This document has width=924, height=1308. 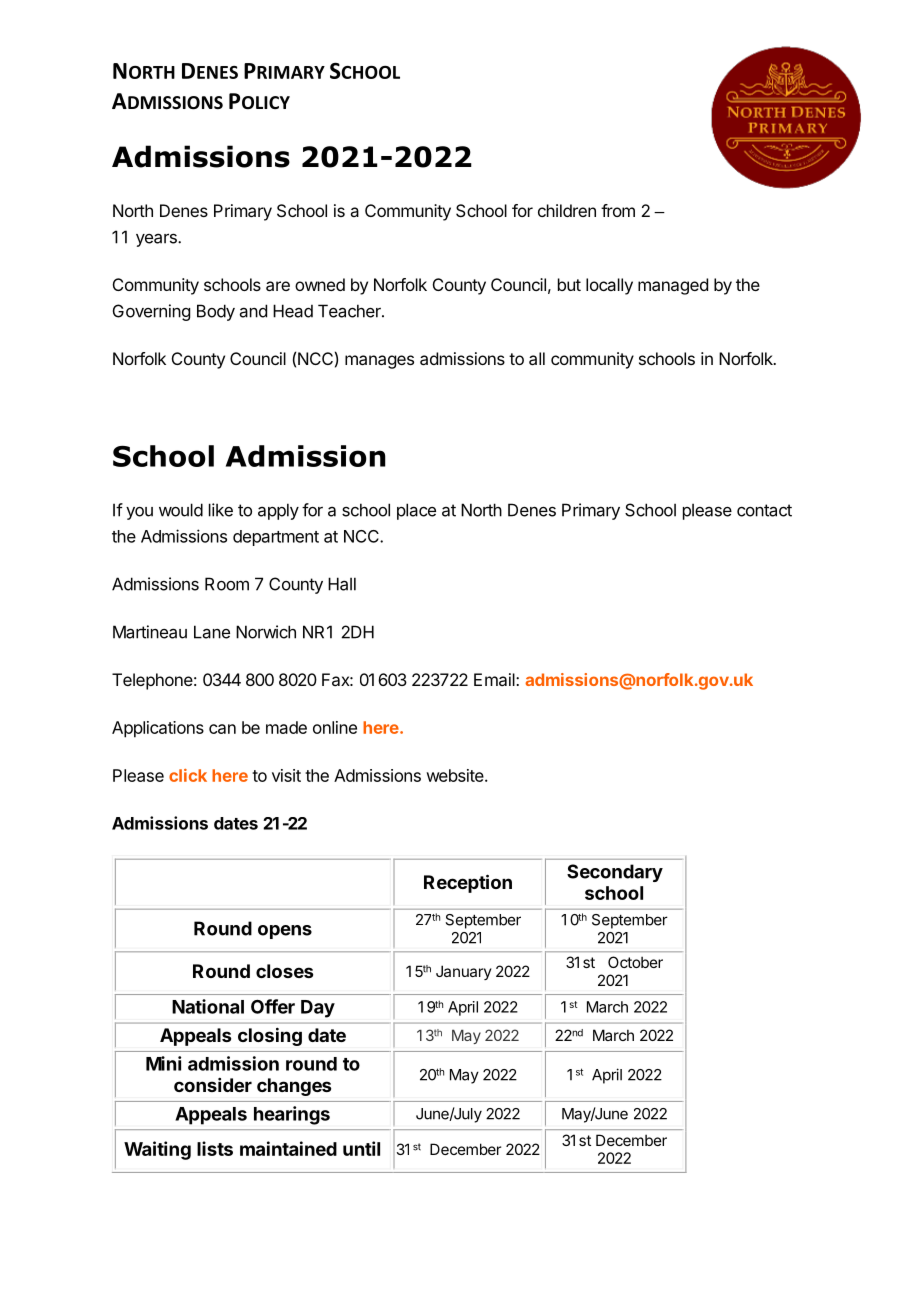 I want to click on children, so click(x=567, y=210).
